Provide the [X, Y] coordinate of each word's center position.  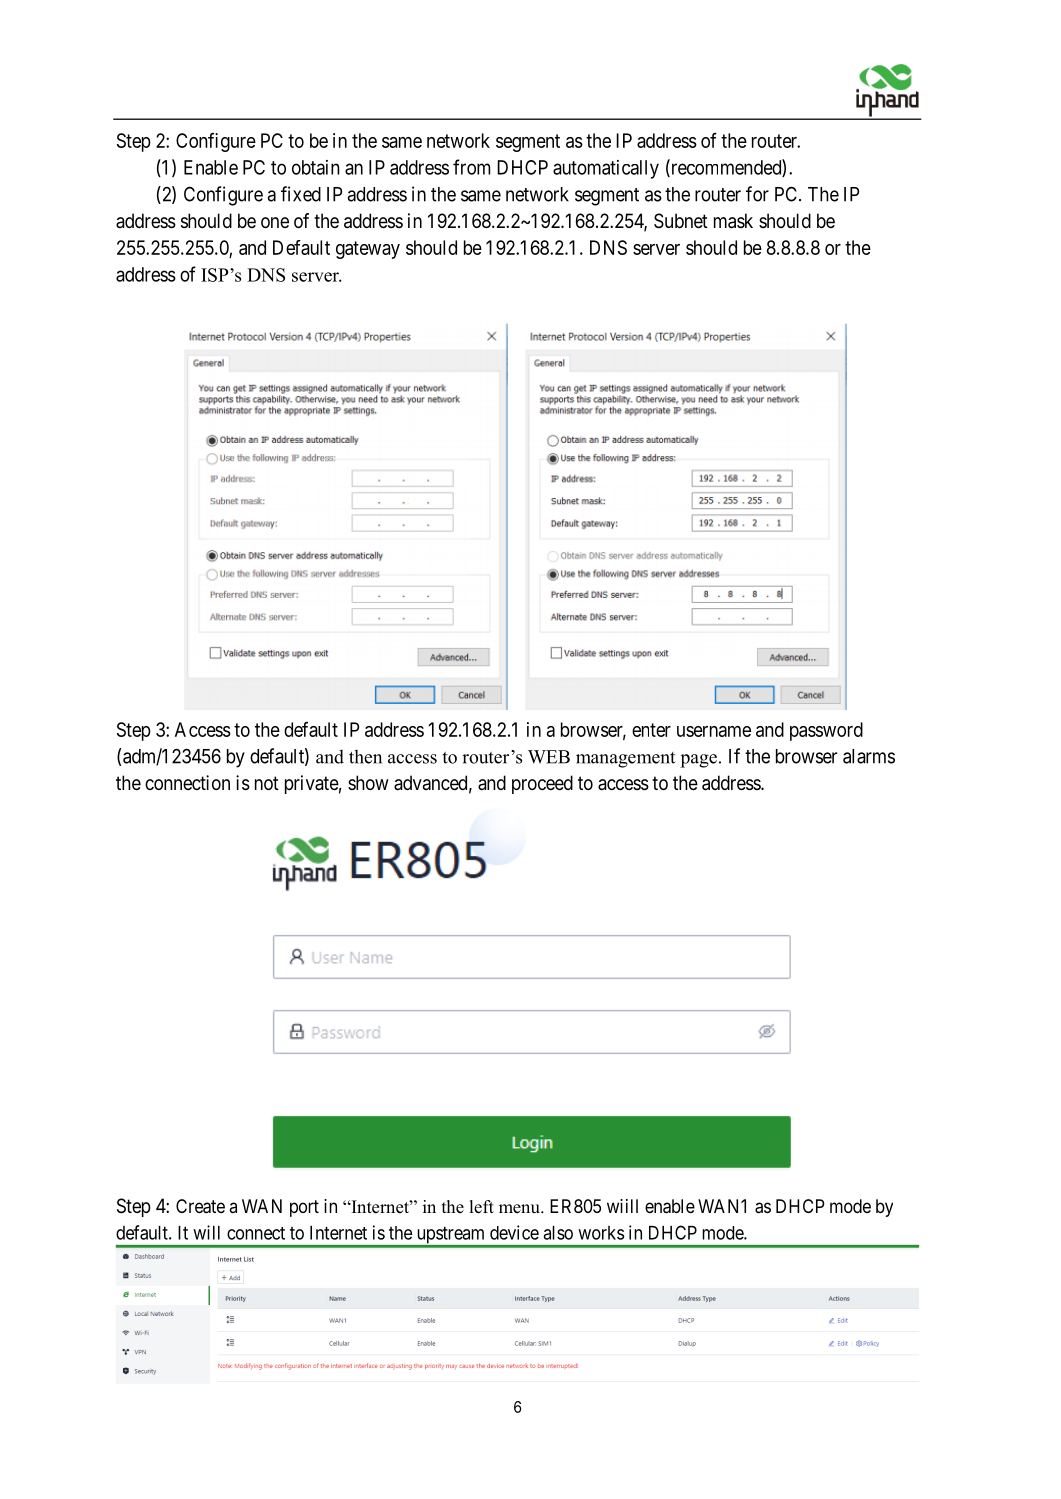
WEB [549, 757]
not [267, 783]
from [471, 167]
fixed [301, 194]
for [757, 194]
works [601, 1233]
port [304, 1208]
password [826, 731]
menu [520, 1209]
